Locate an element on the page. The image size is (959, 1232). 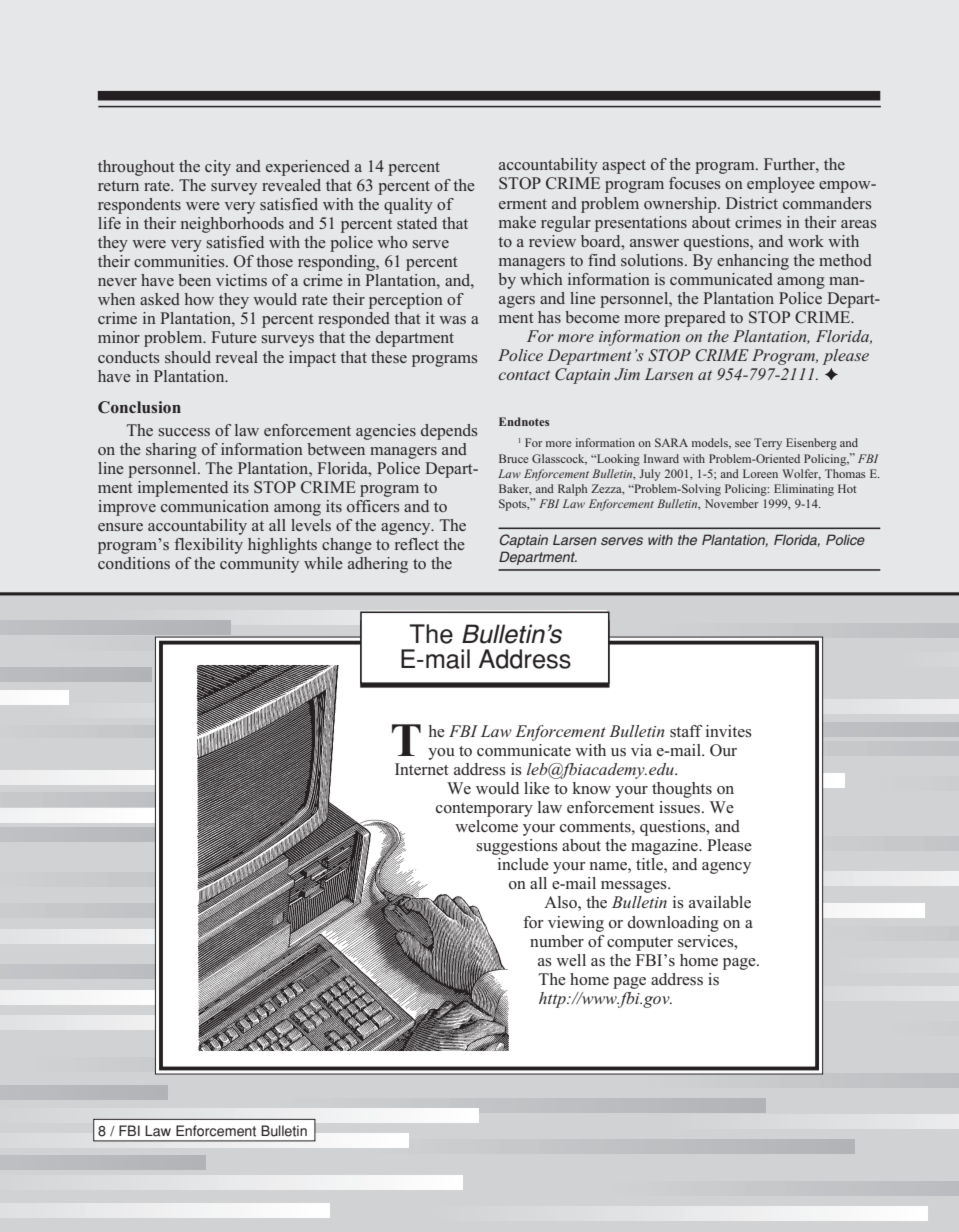
should is located at coordinates (188, 357).
